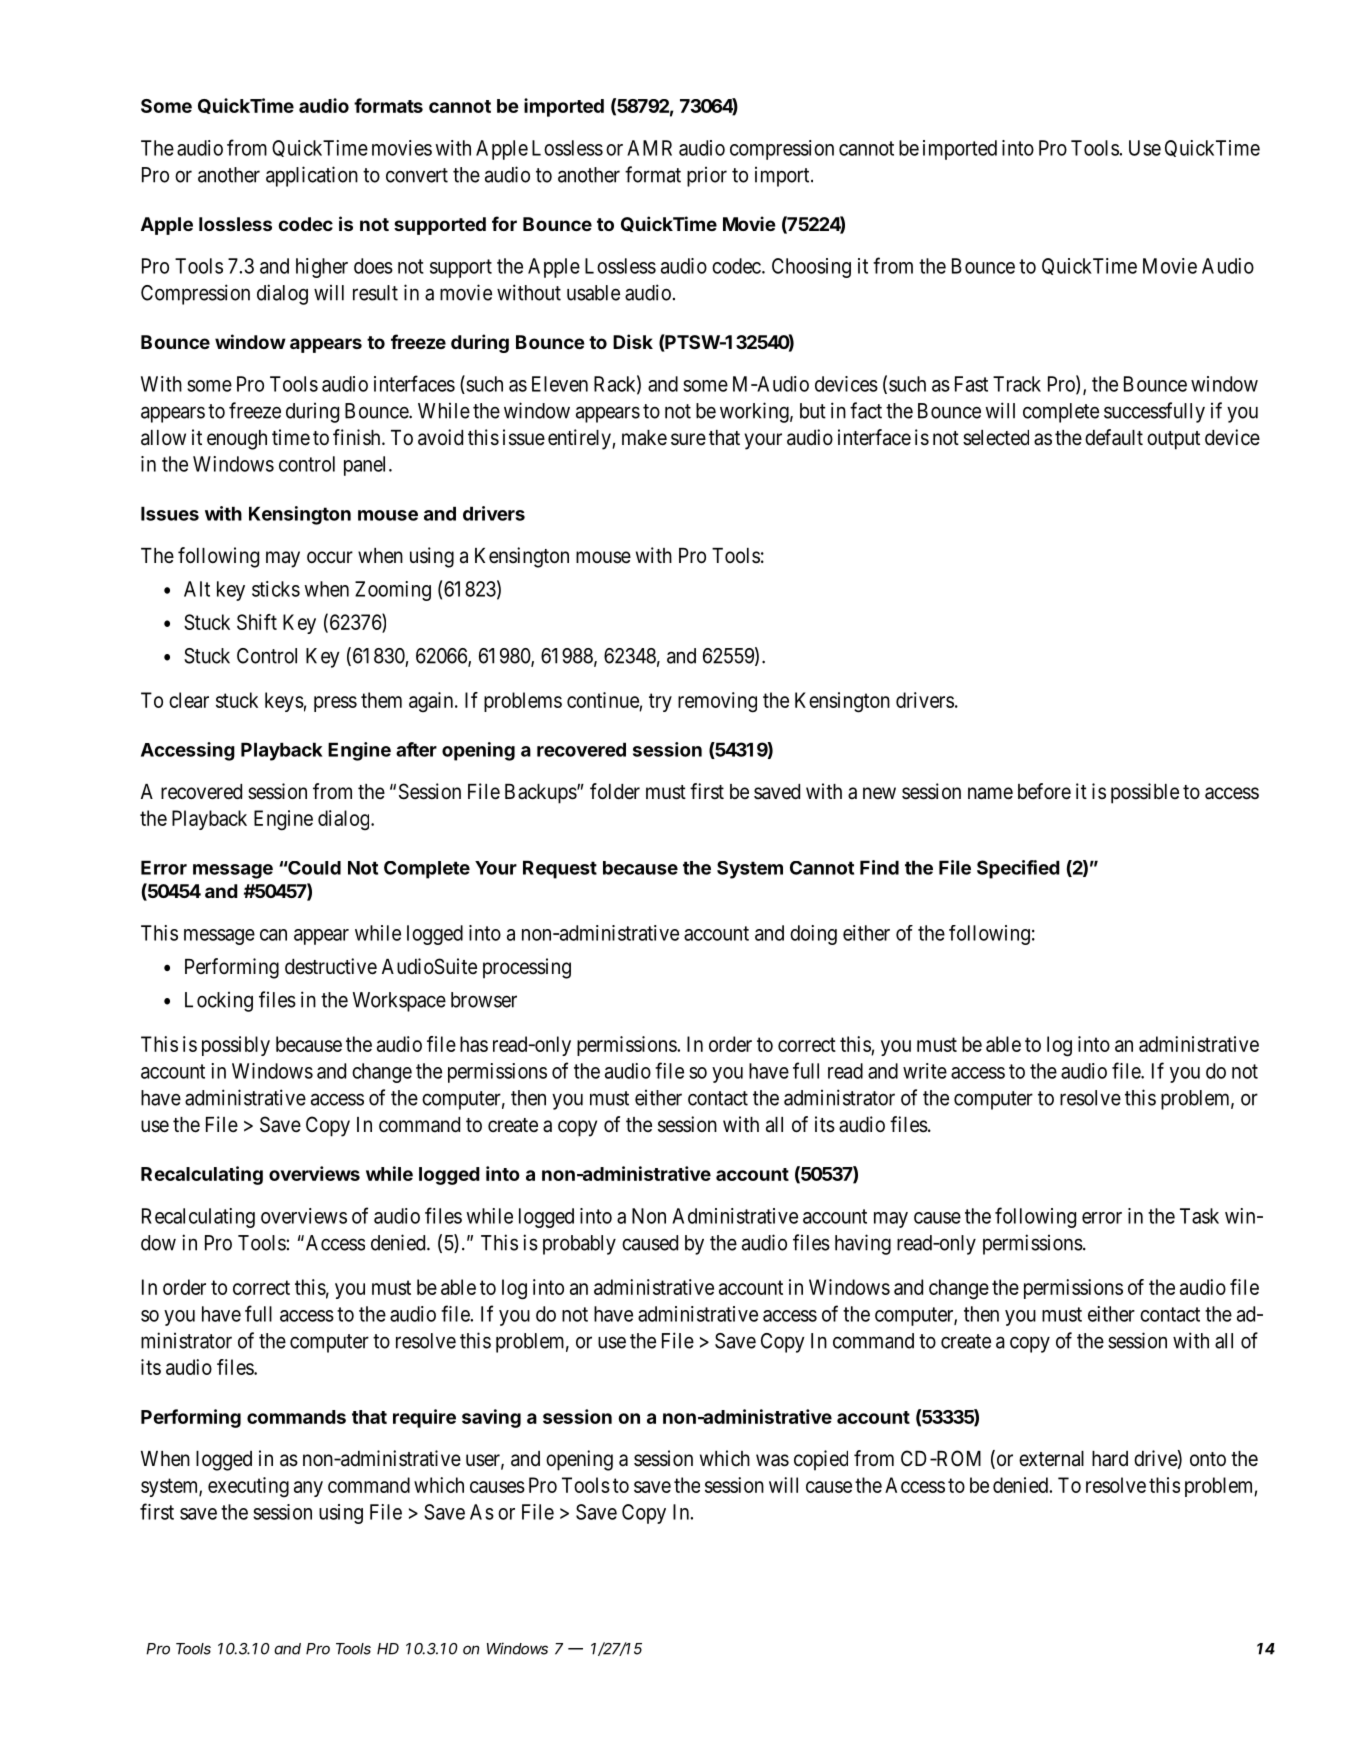 The width and height of the page is (1363, 1764). I want to click on copied, so click(821, 1460).
